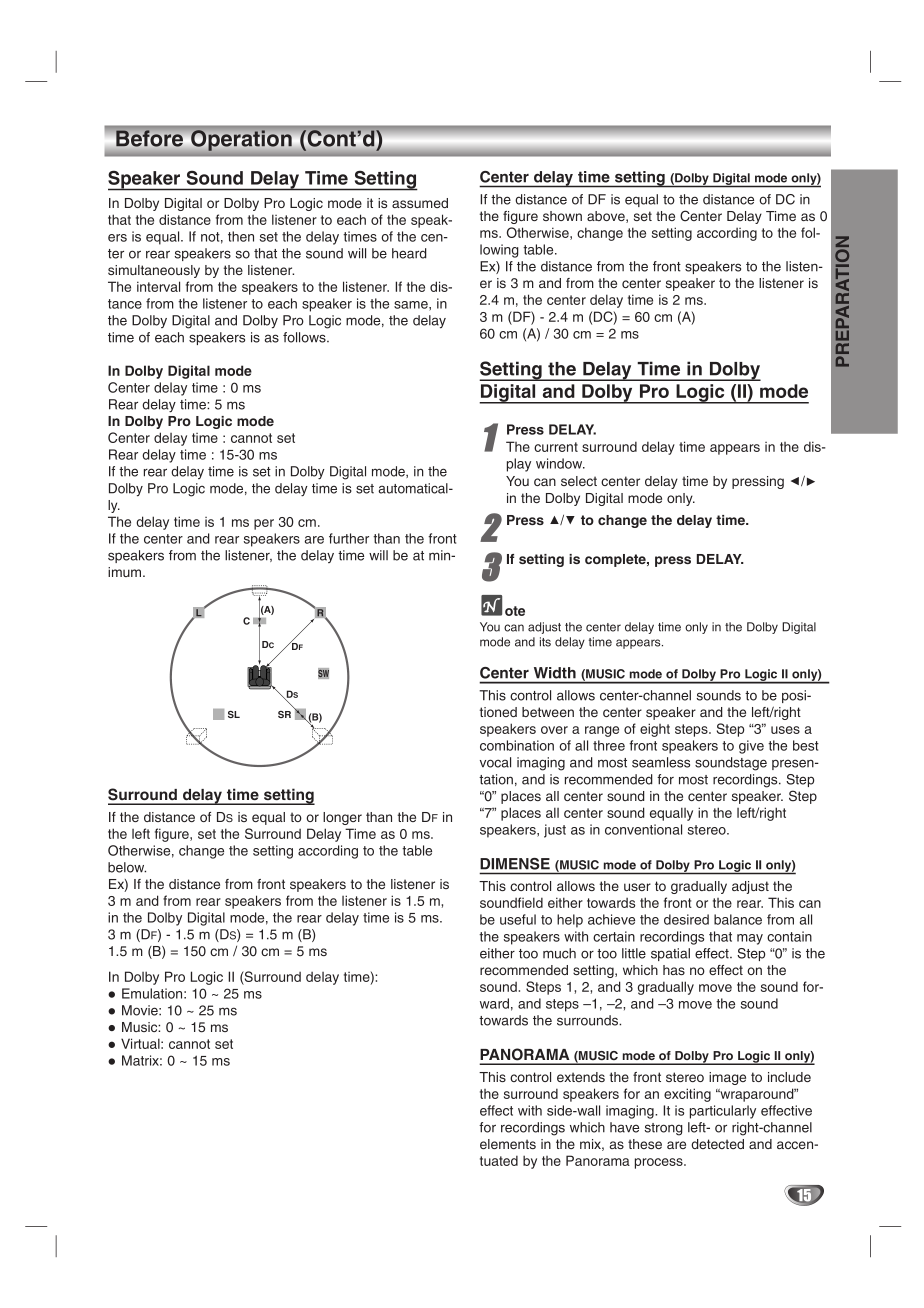 This document has height=1308, width=924. What do you see at coordinates (342, 818) in the document?
I see `longer` at bounding box center [342, 818].
